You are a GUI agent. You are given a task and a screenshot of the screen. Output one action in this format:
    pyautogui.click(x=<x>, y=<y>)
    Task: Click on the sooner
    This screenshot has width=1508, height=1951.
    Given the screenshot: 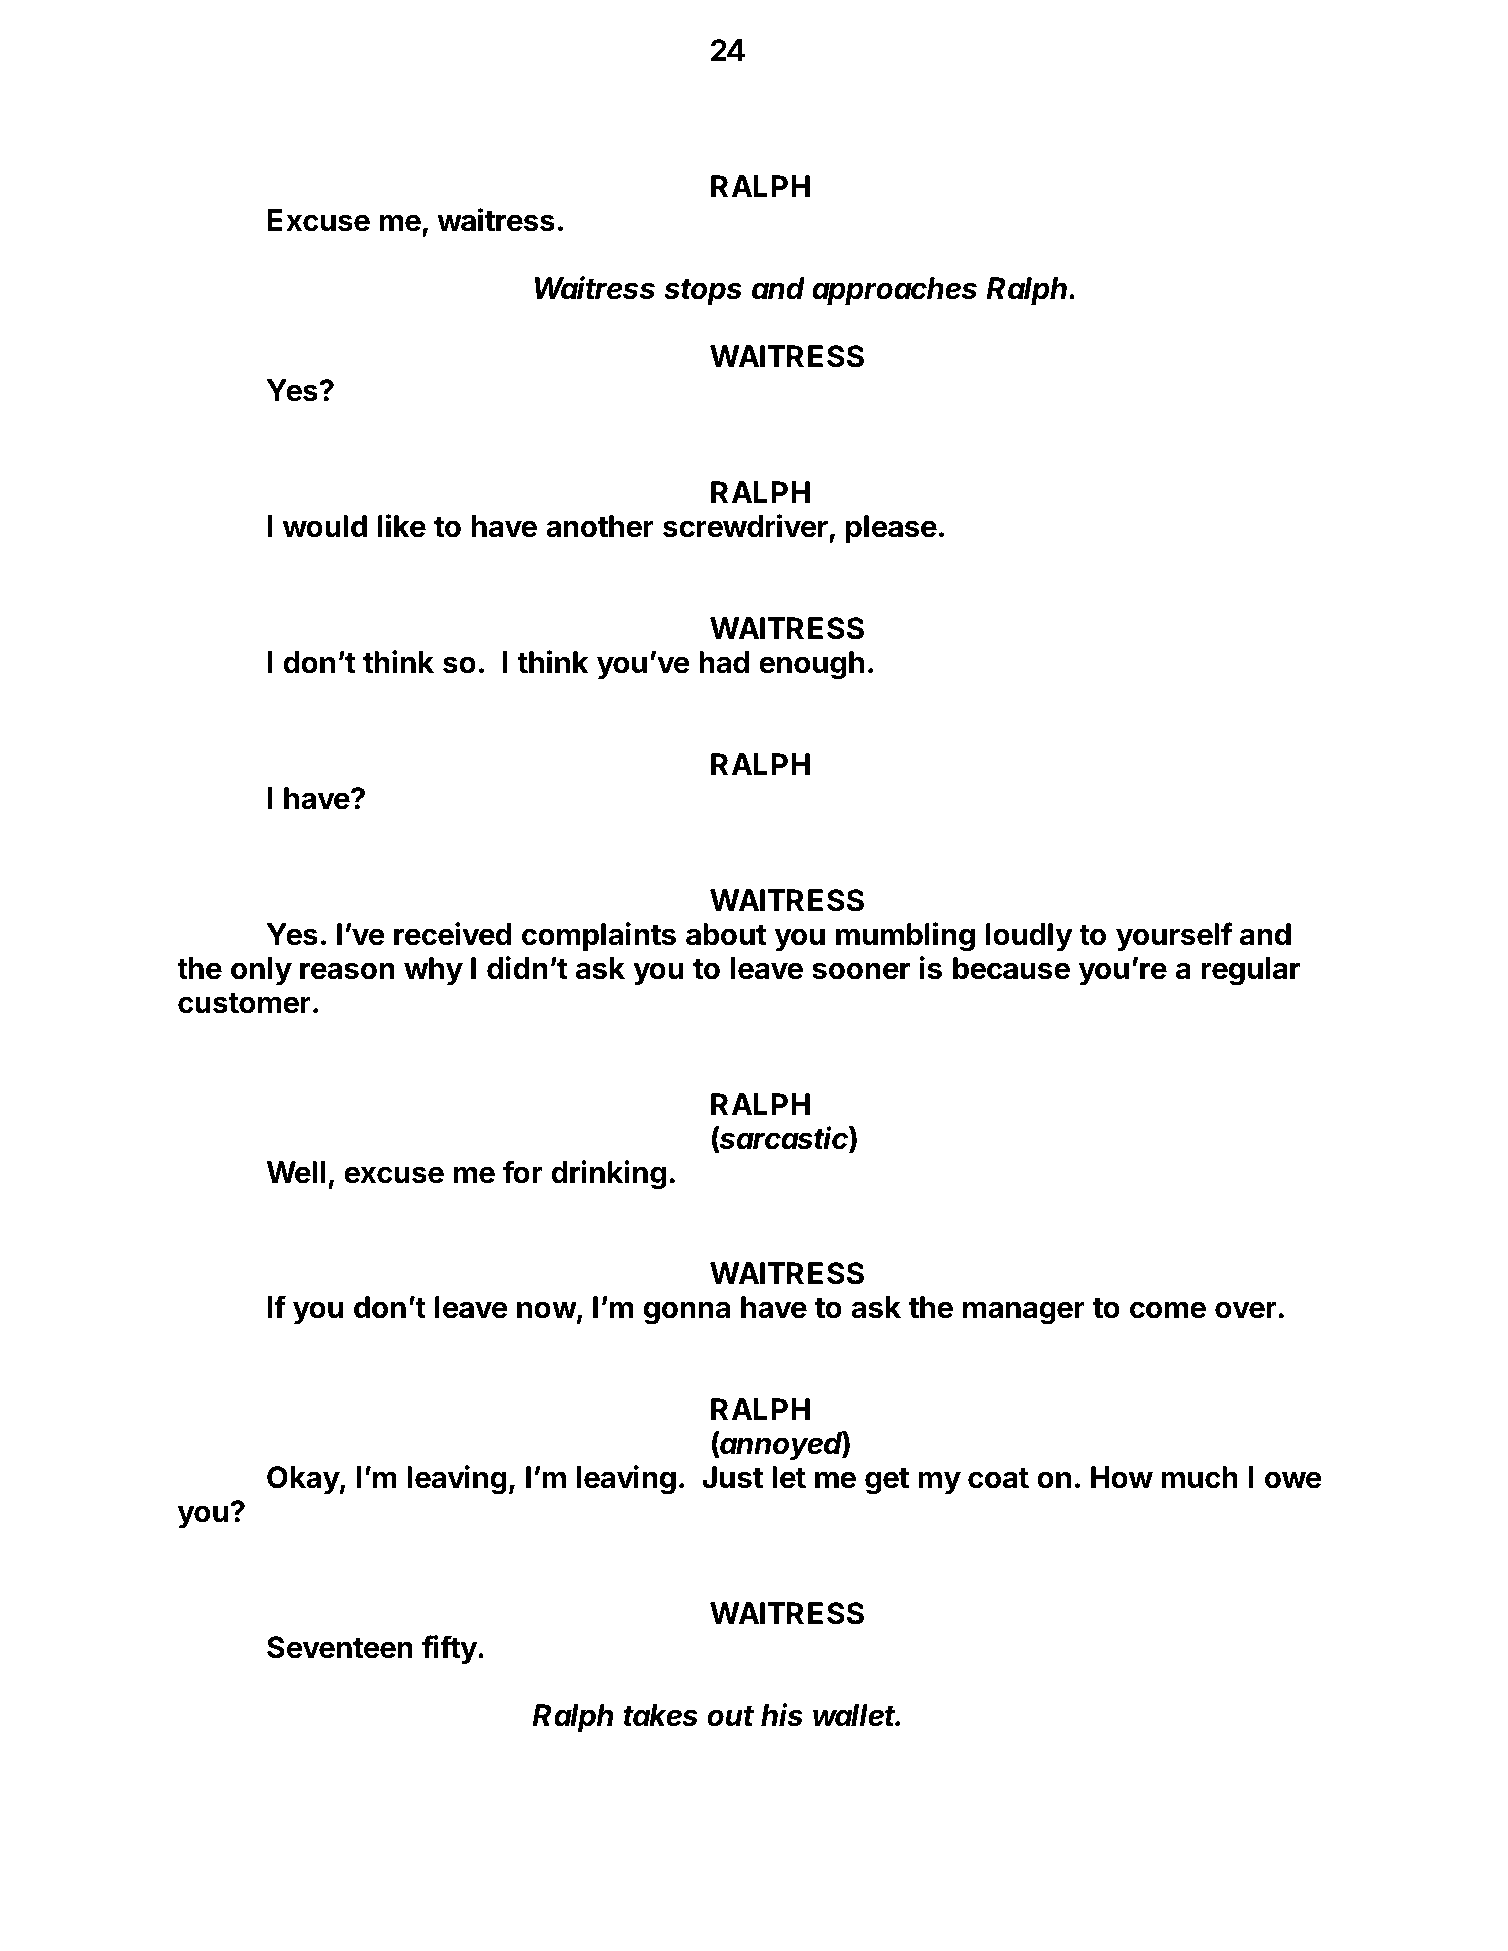 What is the action you would take?
    pyautogui.click(x=861, y=971)
